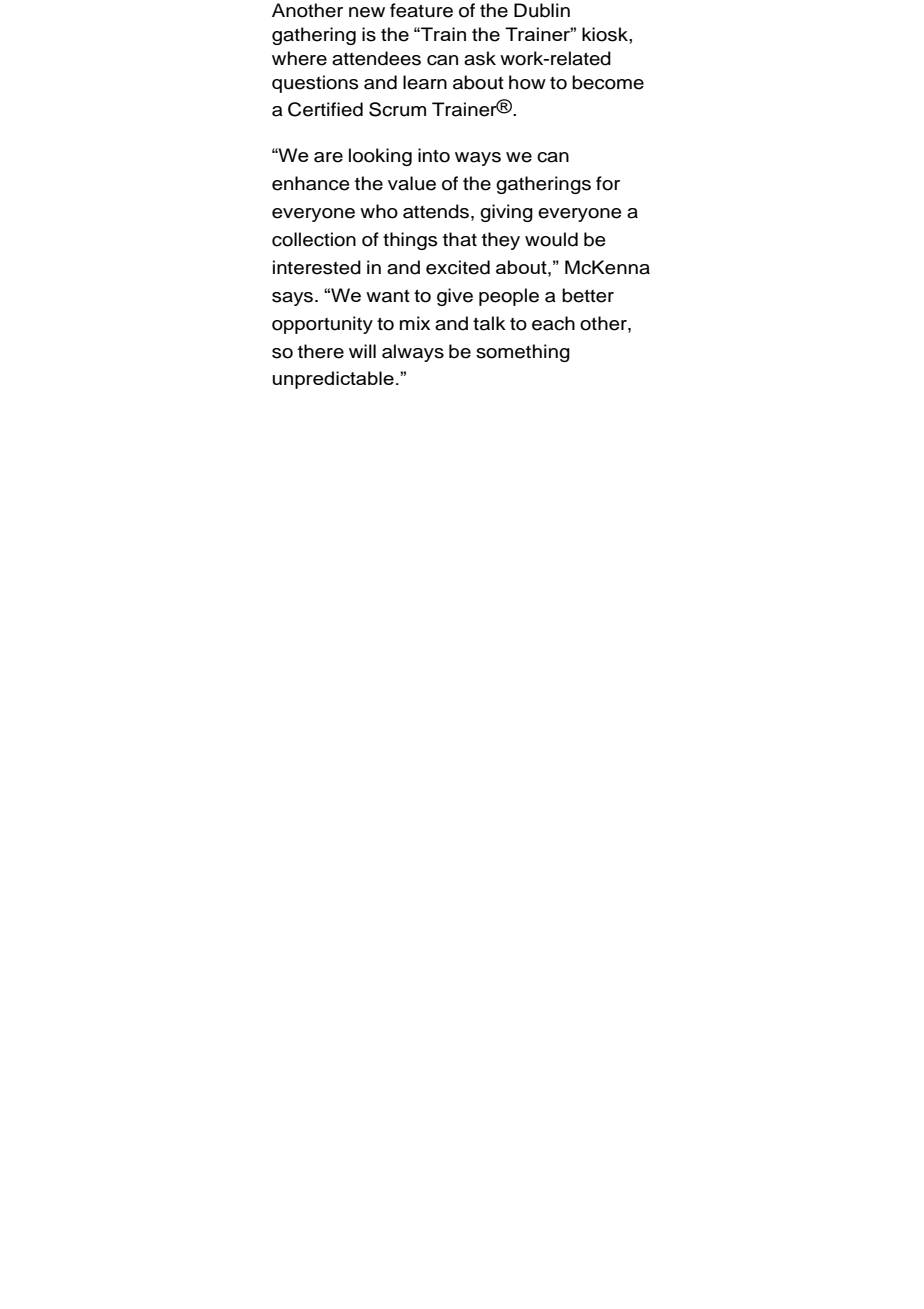 The width and height of the image is (924, 1309). What do you see at coordinates (421, 10) in the image?
I see `feature` at bounding box center [421, 10].
